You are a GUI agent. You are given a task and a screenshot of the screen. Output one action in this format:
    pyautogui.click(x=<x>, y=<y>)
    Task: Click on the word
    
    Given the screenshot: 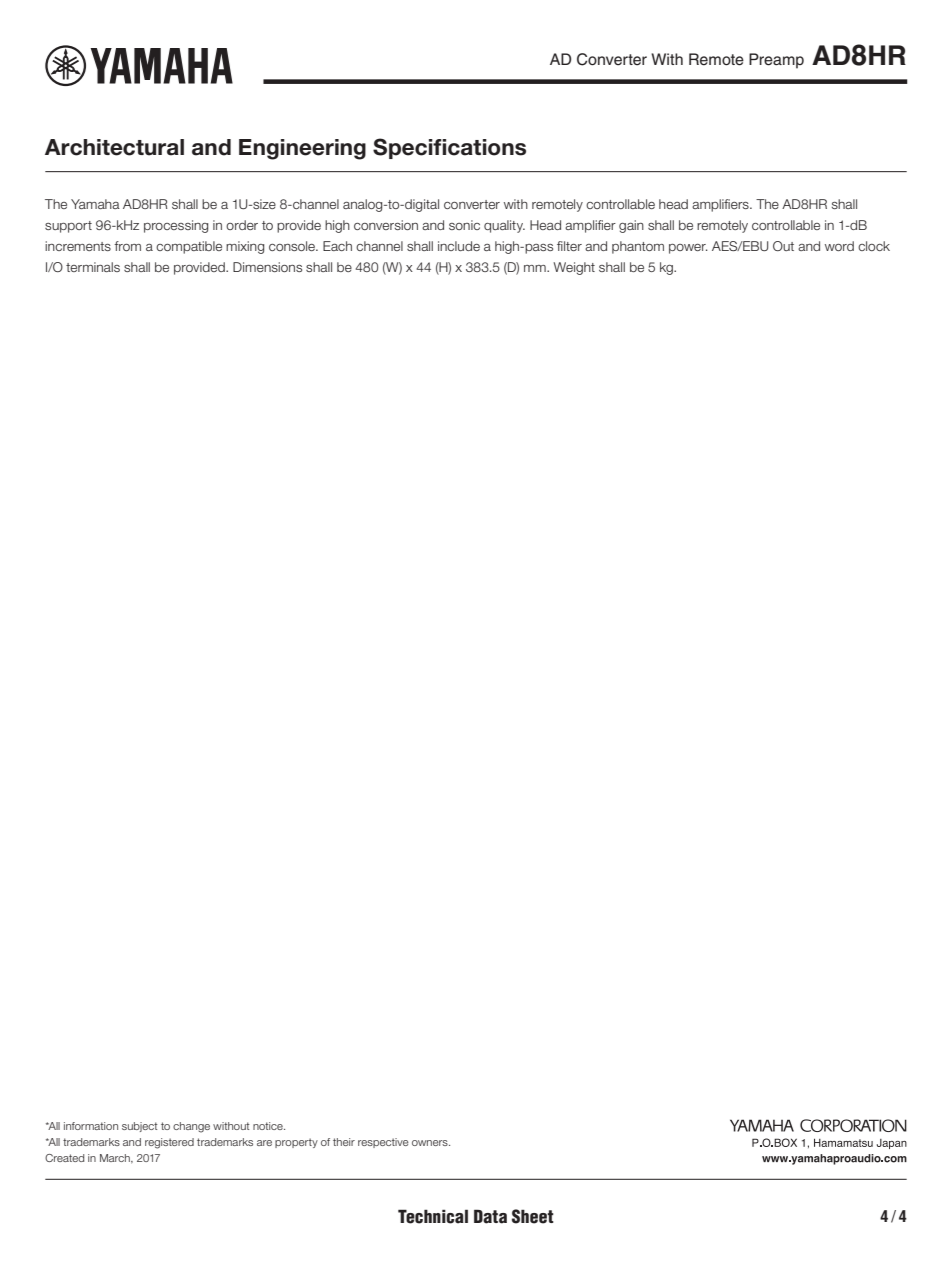 What is the action you would take?
    pyautogui.click(x=839, y=246)
